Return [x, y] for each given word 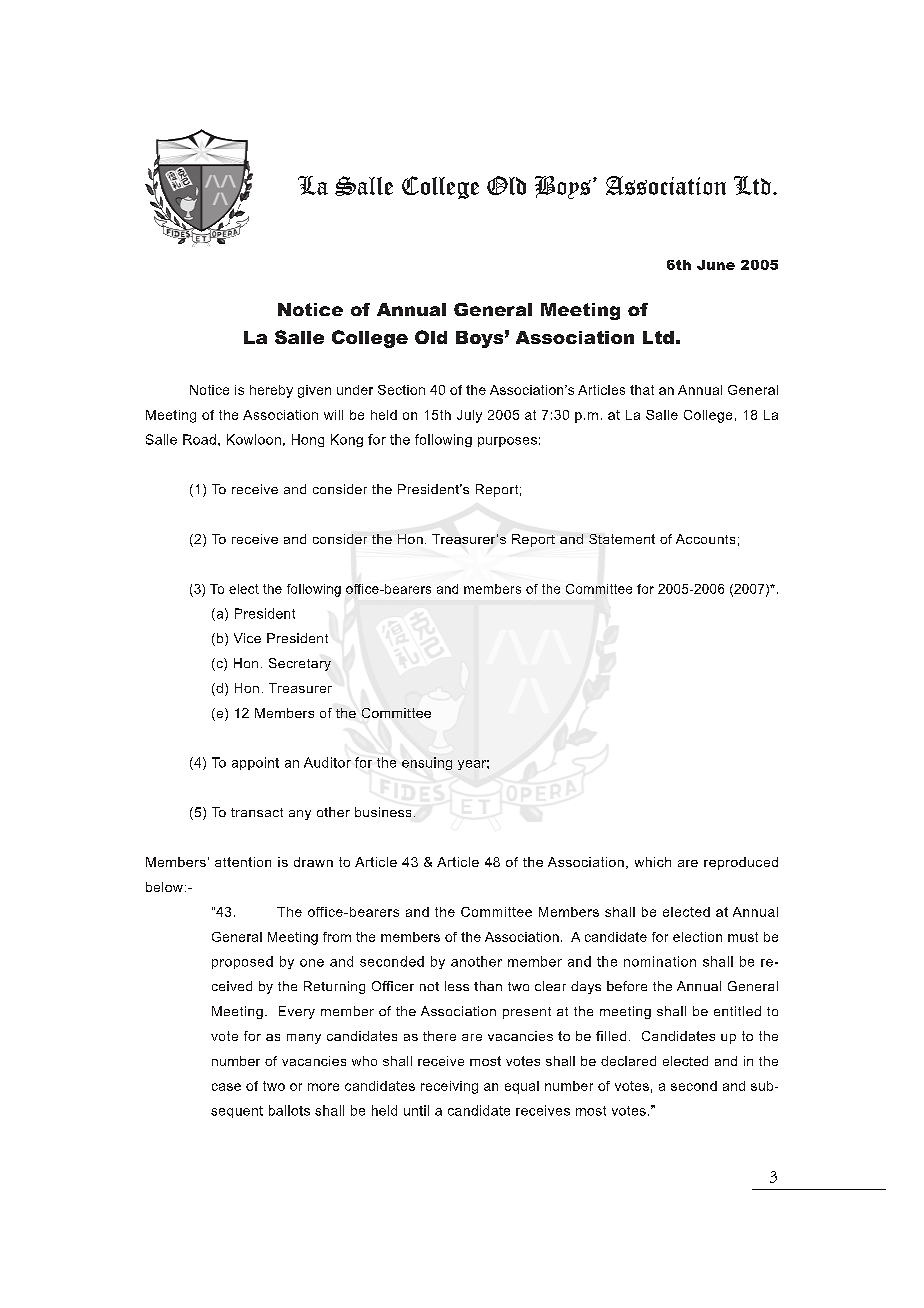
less [457, 986]
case [226, 1087]
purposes [507, 442]
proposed [242, 962]
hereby [271, 391]
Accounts [705, 539]
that [642, 390]
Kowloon [254, 439]
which [653, 862]
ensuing [427, 763]
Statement [622, 539]
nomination [660, 961]
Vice [247, 638]
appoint [255, 763]
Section [401, 390]
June [716, 265]
